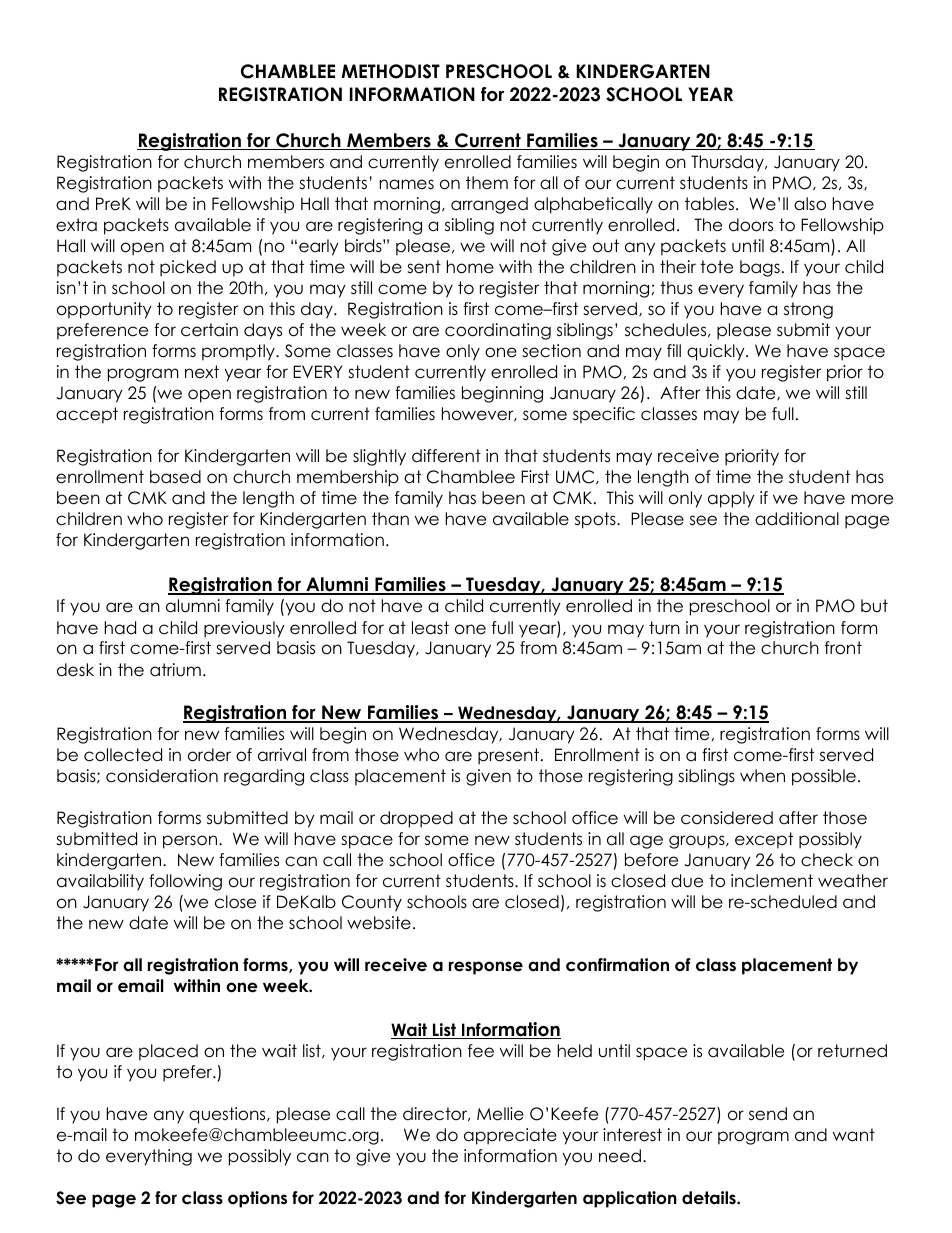 Image resolution: width=952 pixels, height=1233 pixels. What do you see at coordinates (391, 71) in the screenshot?
I see `METHODIST` at bounding box center [391, 71].
